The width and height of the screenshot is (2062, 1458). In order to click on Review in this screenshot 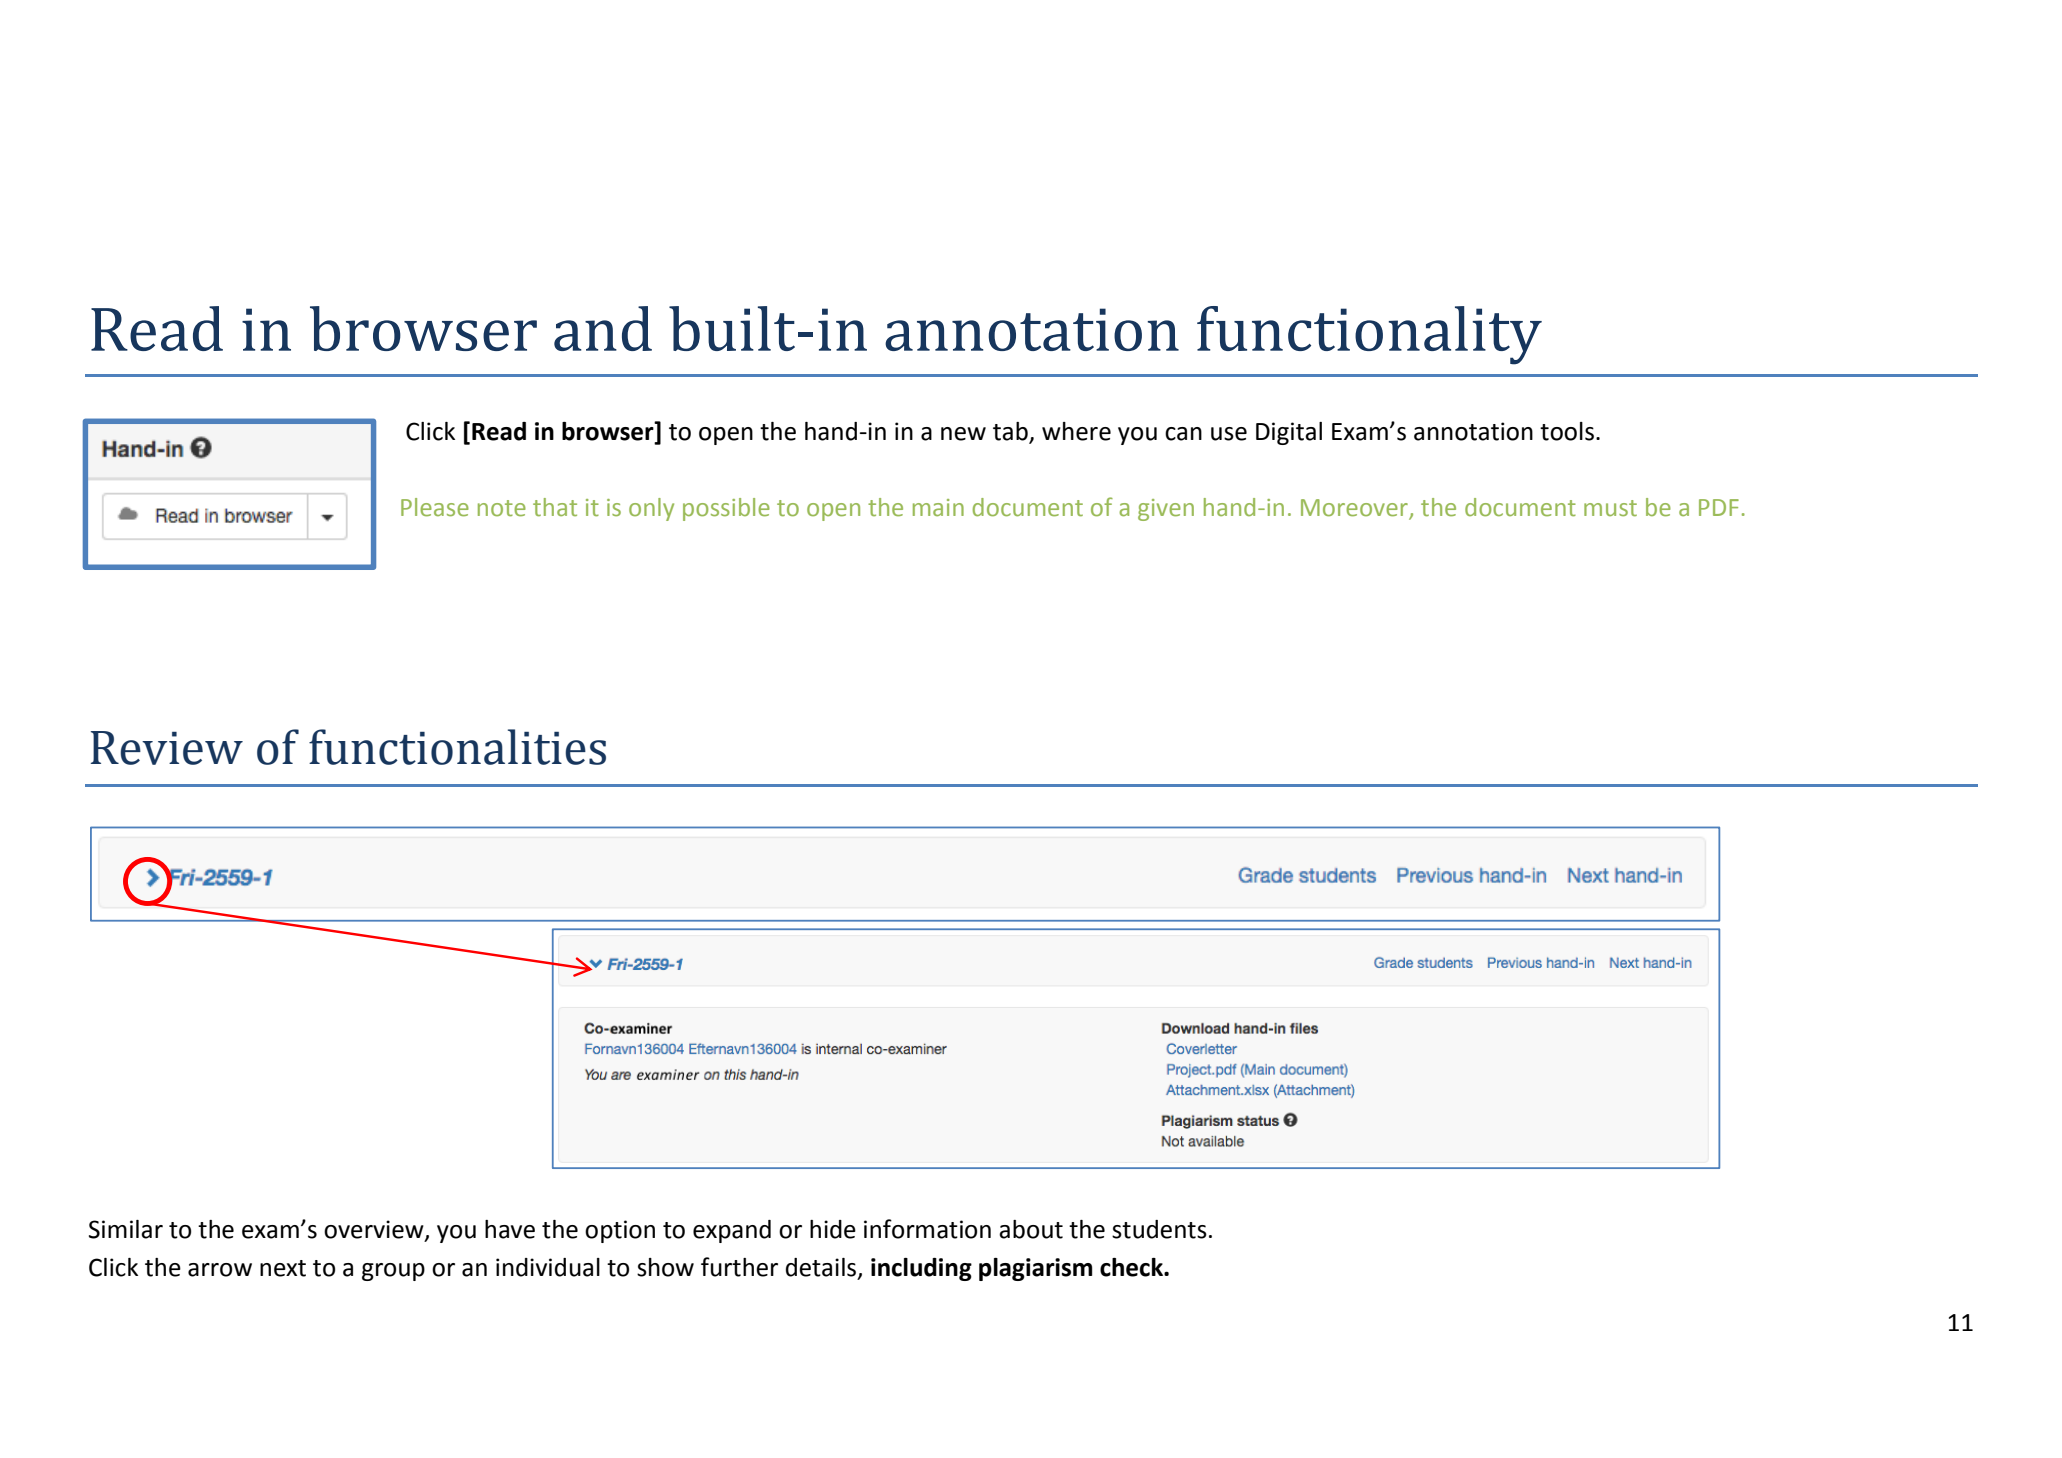, I will do `click(167, 748)`.
